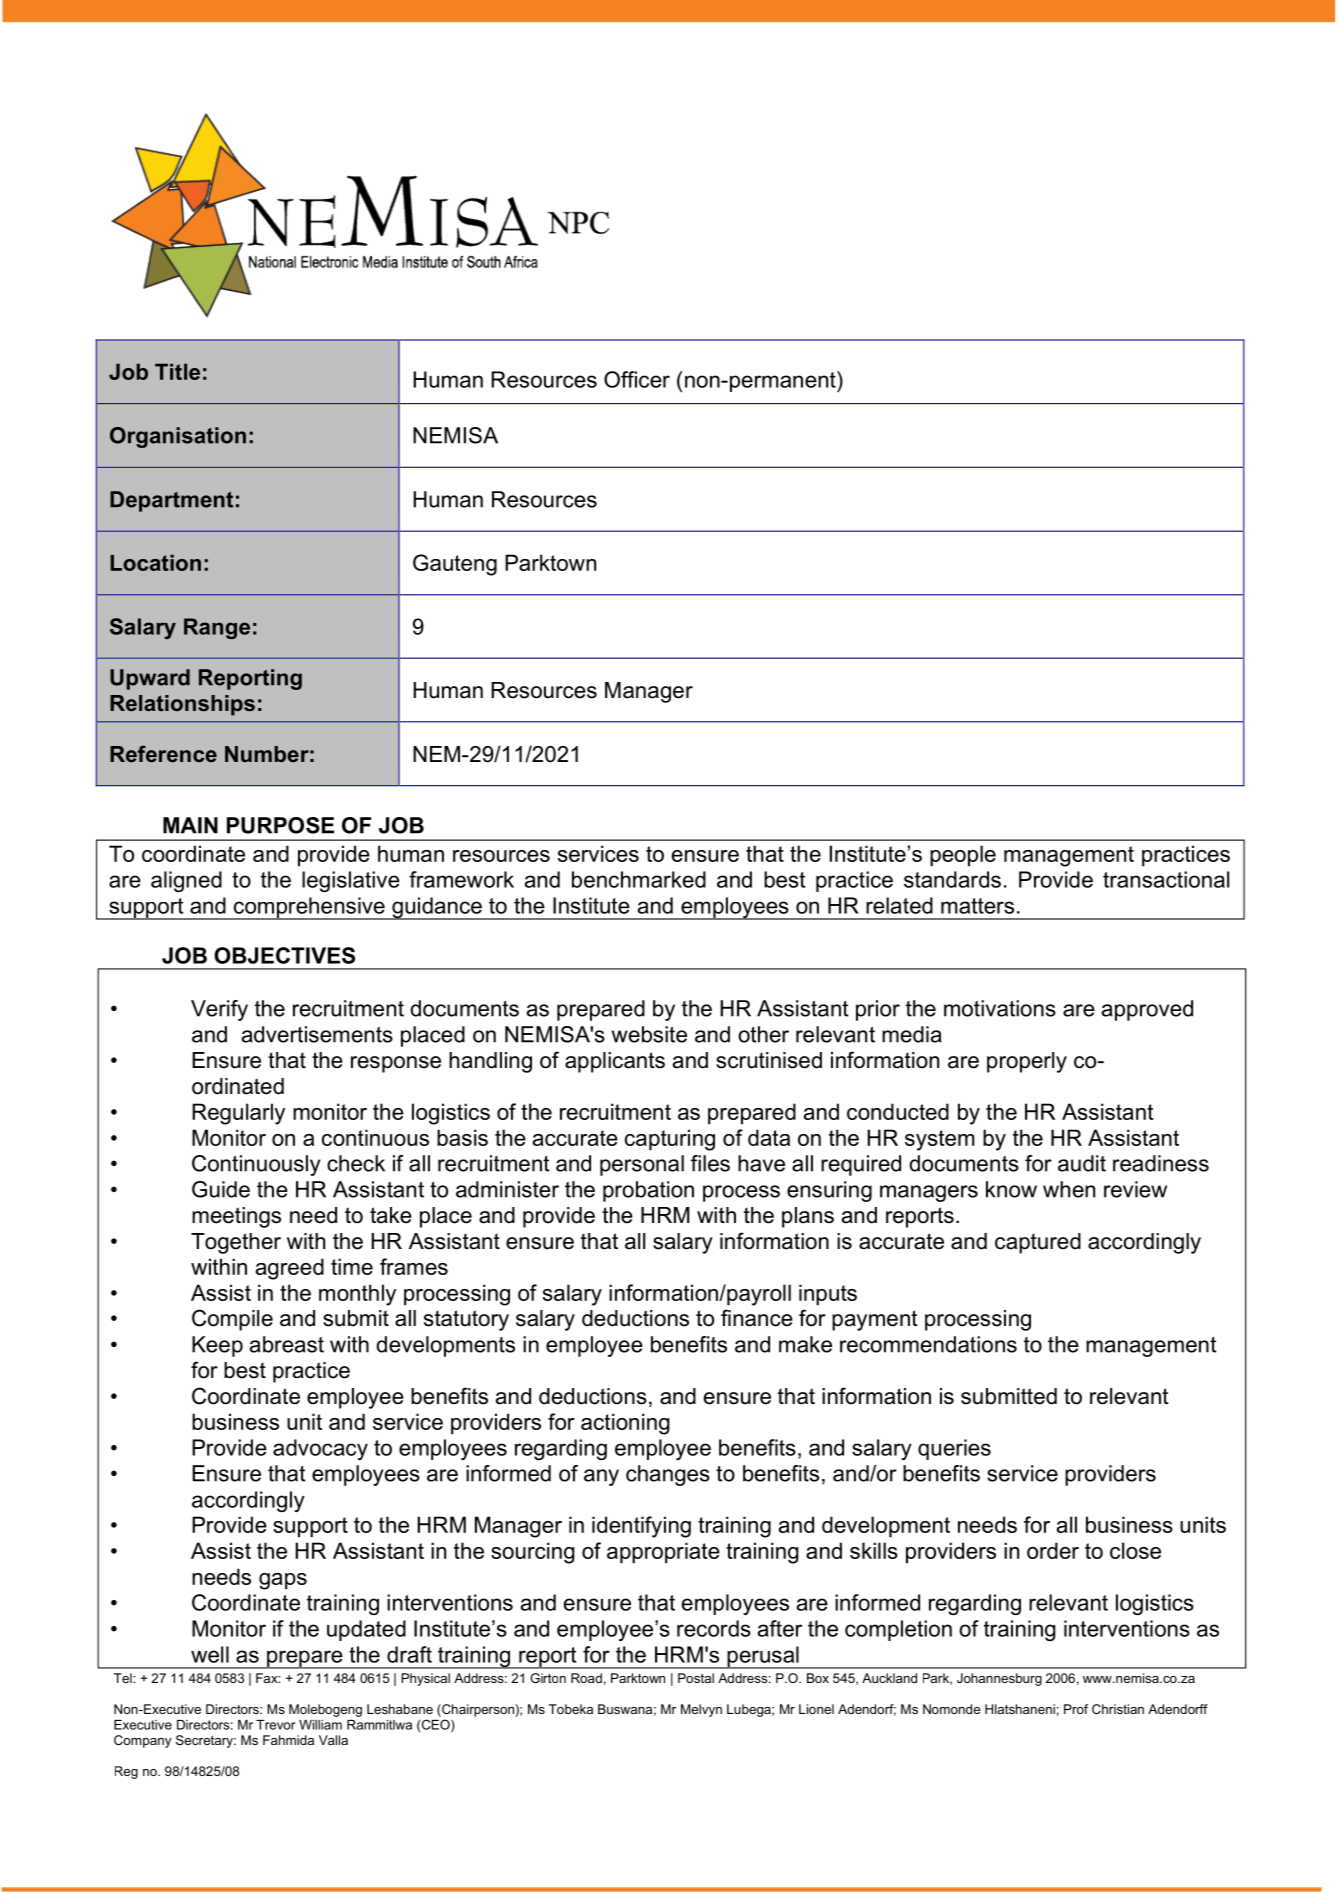 This image has height=1892, width=1339. I want to click on Trevor, so click(275, 1725).
